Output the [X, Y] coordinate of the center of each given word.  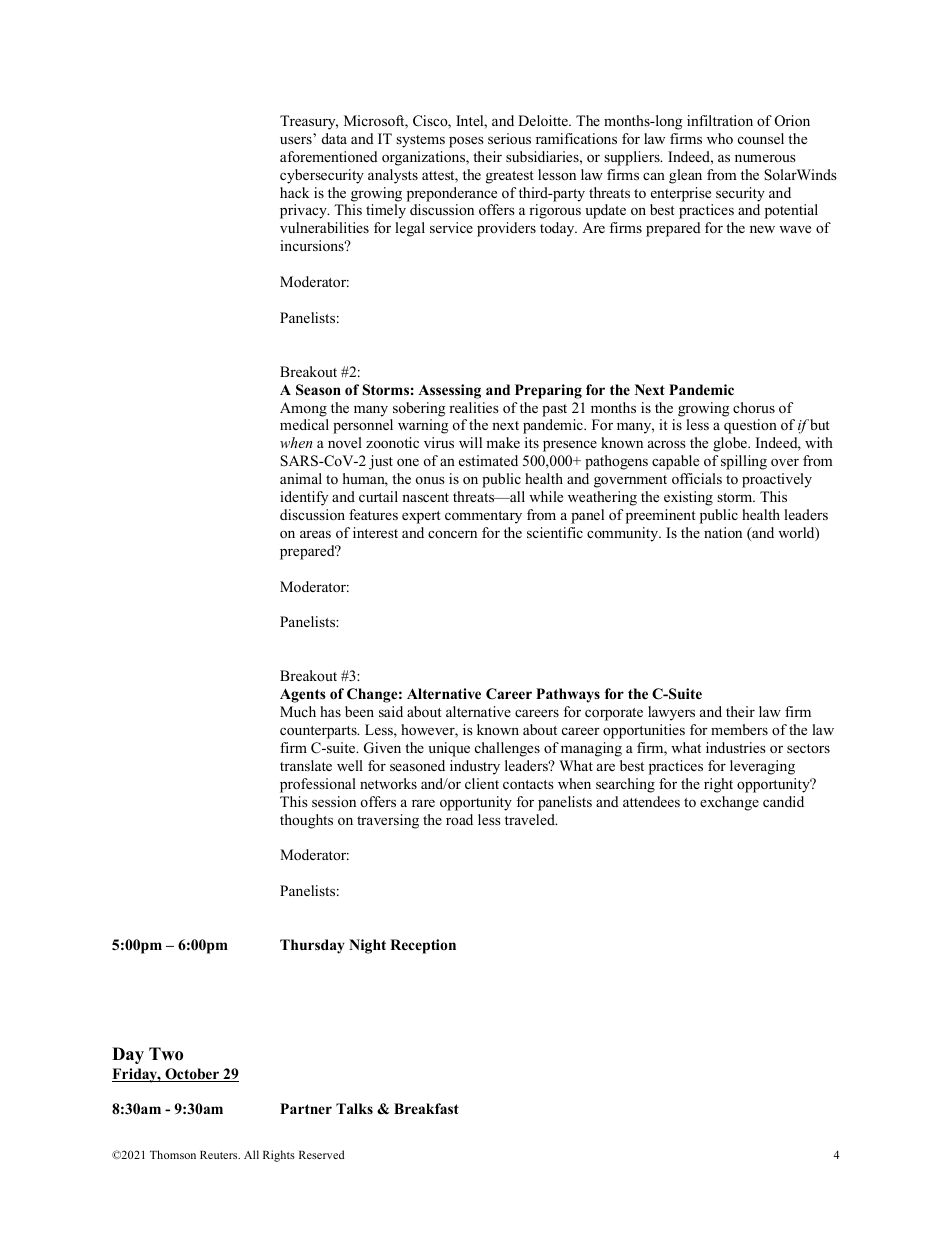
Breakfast [426, 1108]
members [739, 729]
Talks [354, 1108]
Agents [303, 695]
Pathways [568, 695]
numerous [765, 158]
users [296, 140]
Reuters [220, 1155]
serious [509, 138]
